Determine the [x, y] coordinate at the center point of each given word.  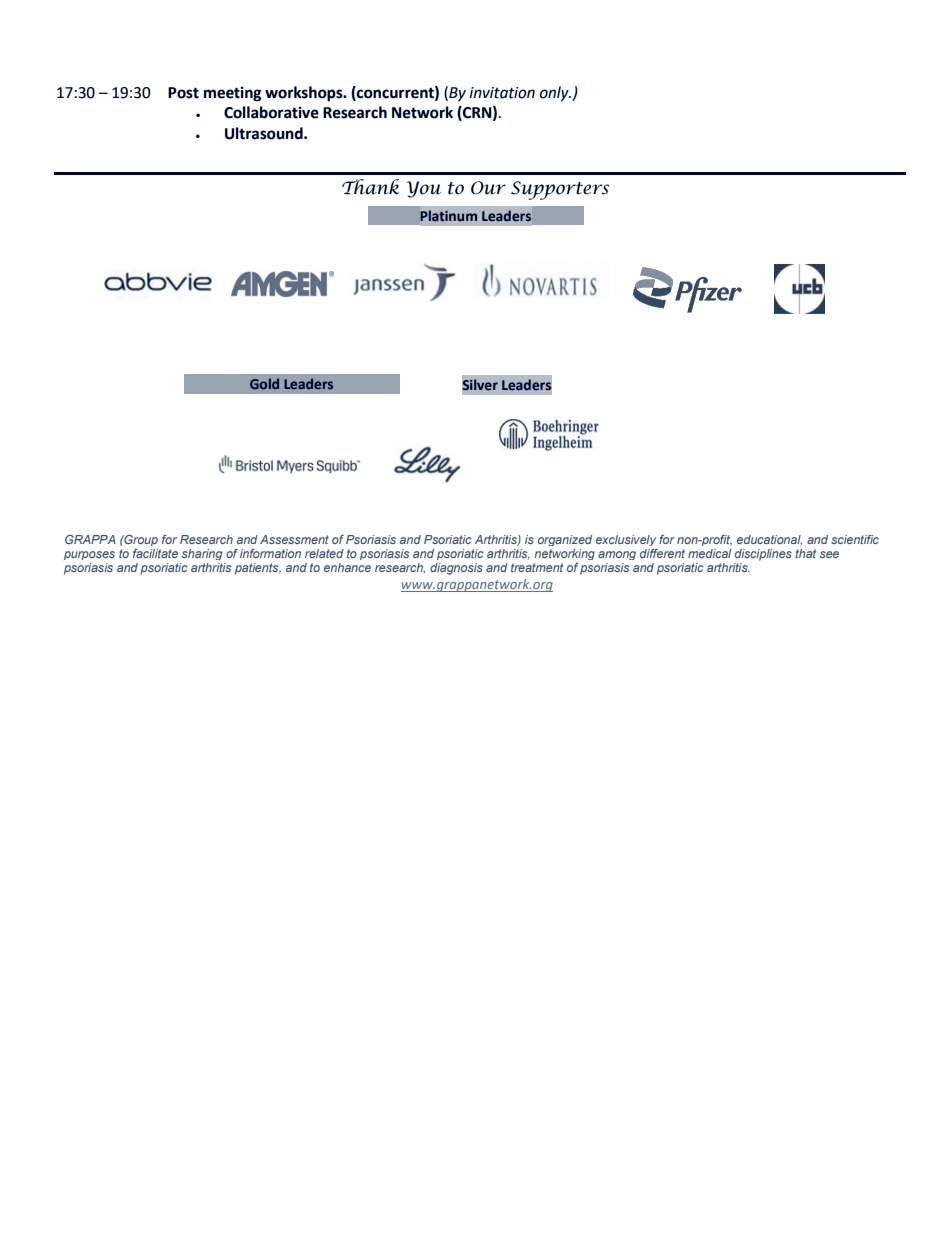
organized [565, 540]
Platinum [448, 215]
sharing [202, 554]
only [555, 94]
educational [769, 540]
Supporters [560, 190]
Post [183, 93]
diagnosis [456, 569]
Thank [370, 187]
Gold [264, 383]
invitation [502, 93]
